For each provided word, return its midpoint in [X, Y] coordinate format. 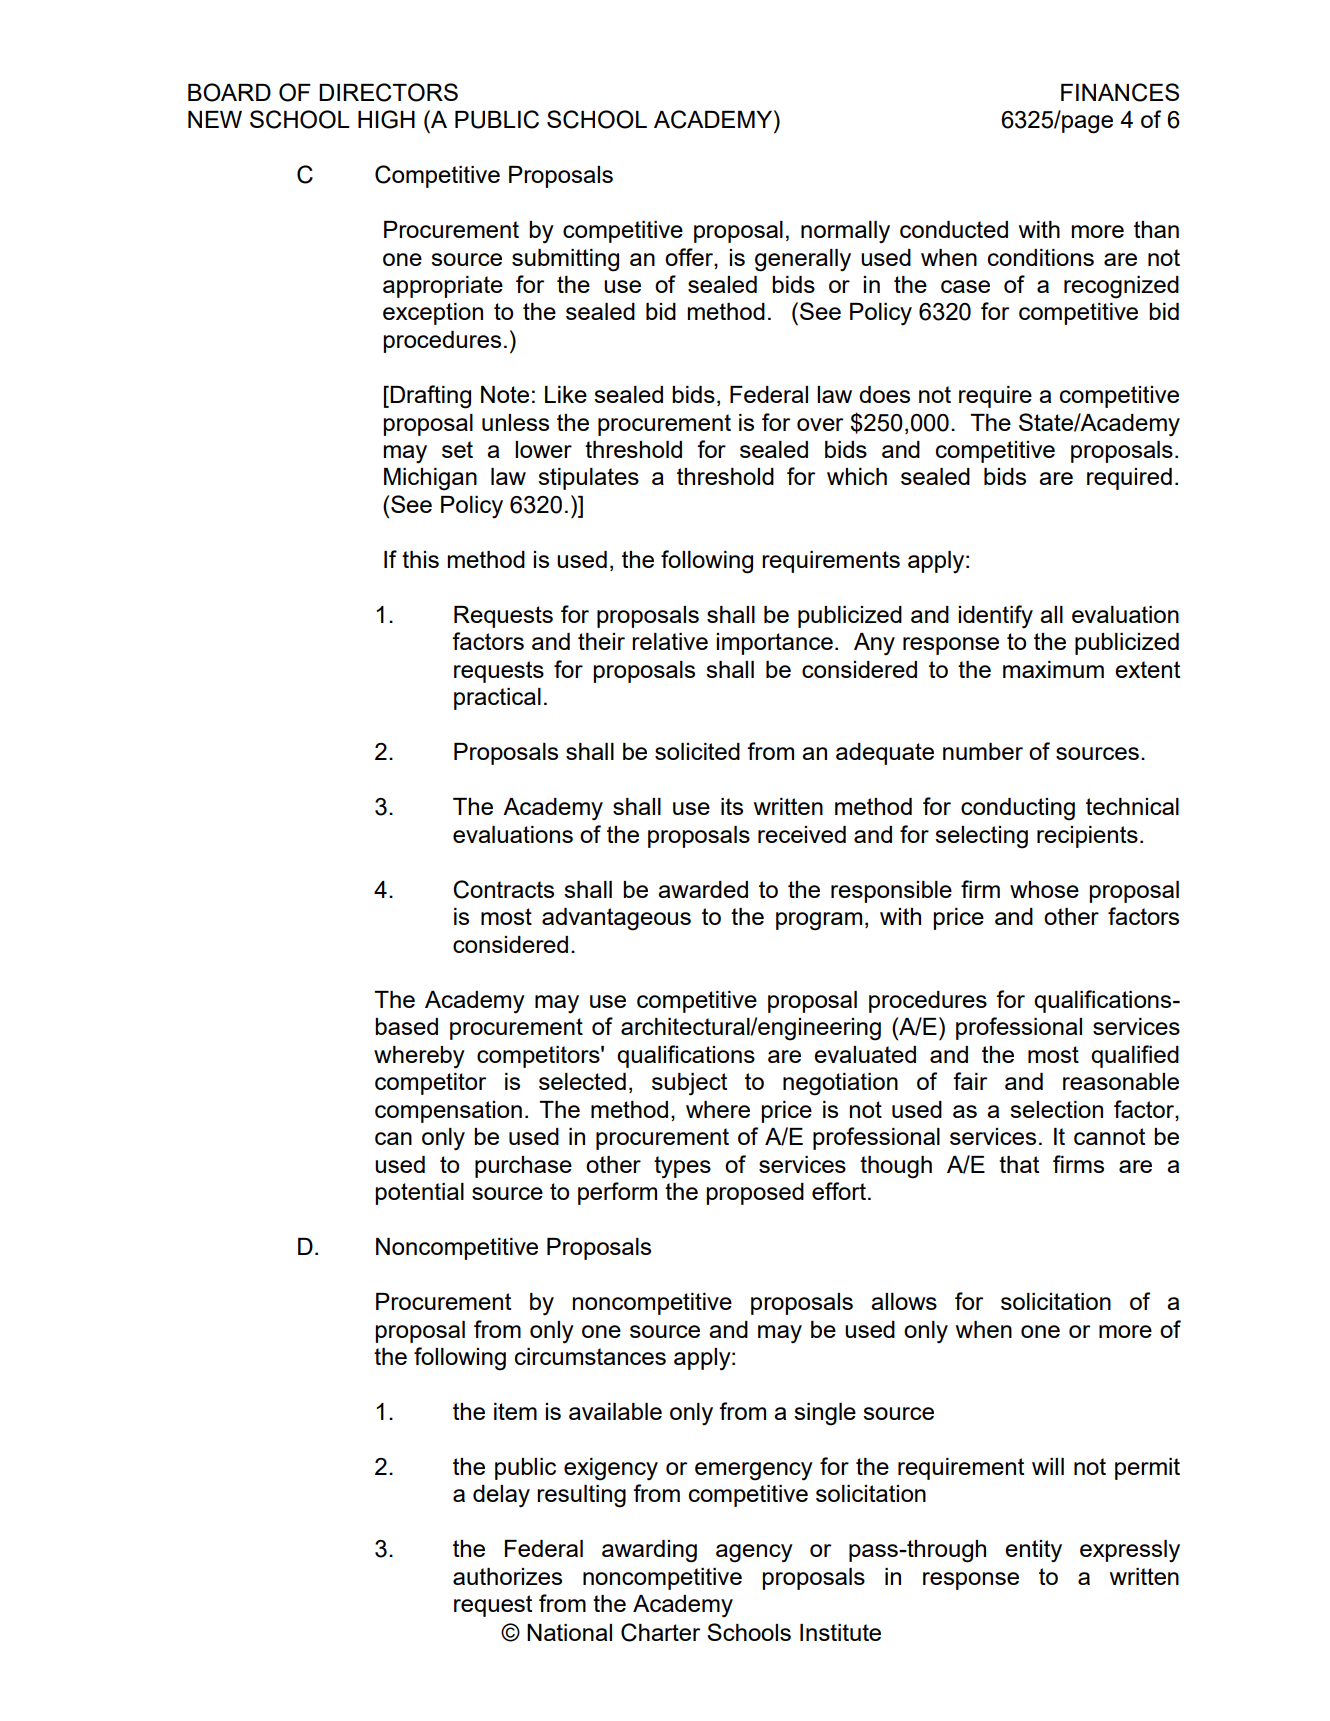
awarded [703, 889]
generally [803, 260]
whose [1044, 889]
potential [419, 1194]
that [1019, 1164]
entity [1033, 1551]
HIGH [386, 119]
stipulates [588, 479]
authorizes [507, 1576]
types [682, 1167]
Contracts [503, 889]
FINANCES [1120, 92]
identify [995, 617]
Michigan [430, 479]
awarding [649, 1551]
